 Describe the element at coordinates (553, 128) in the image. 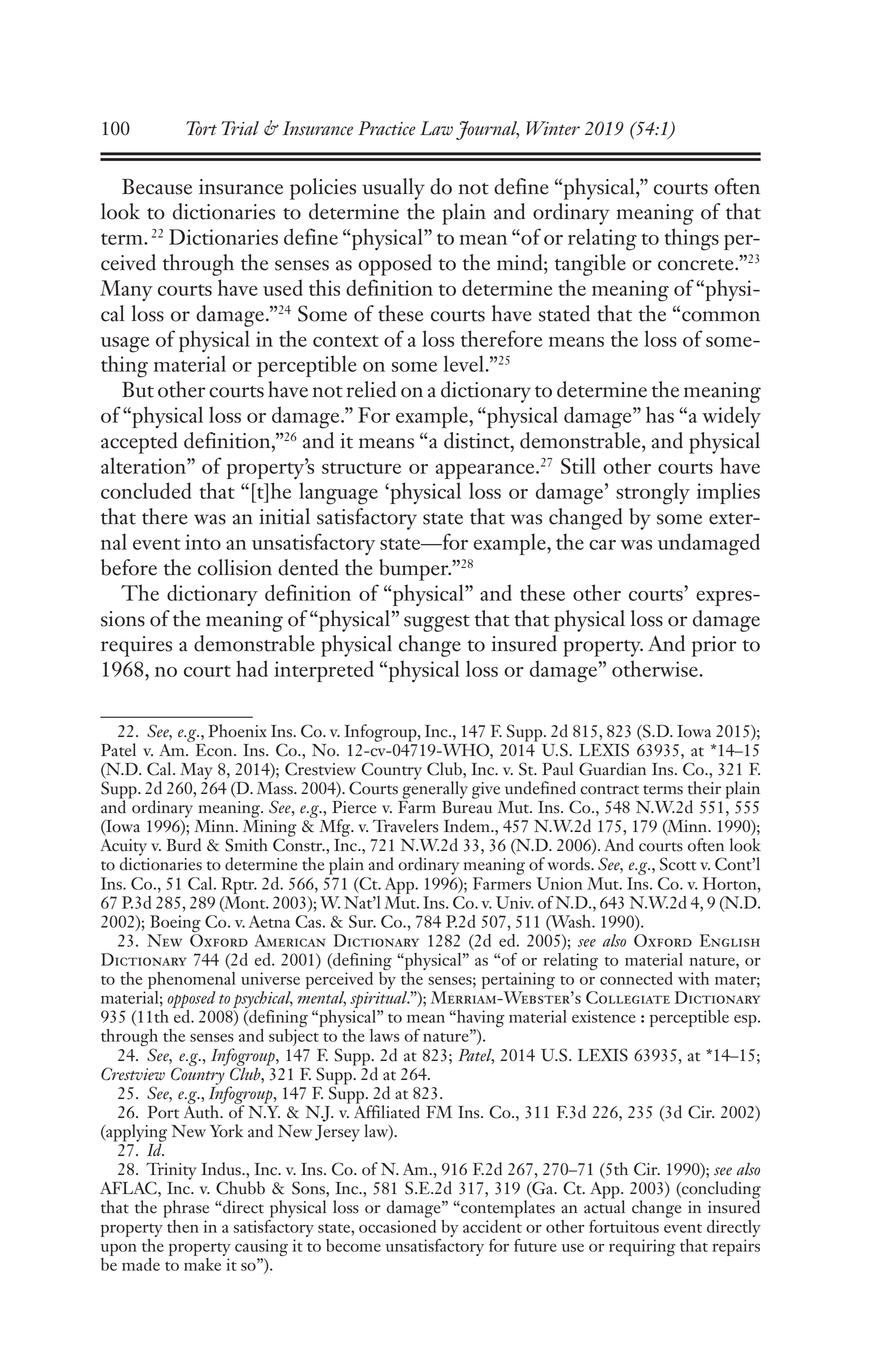

I see `Winter` at that location.
